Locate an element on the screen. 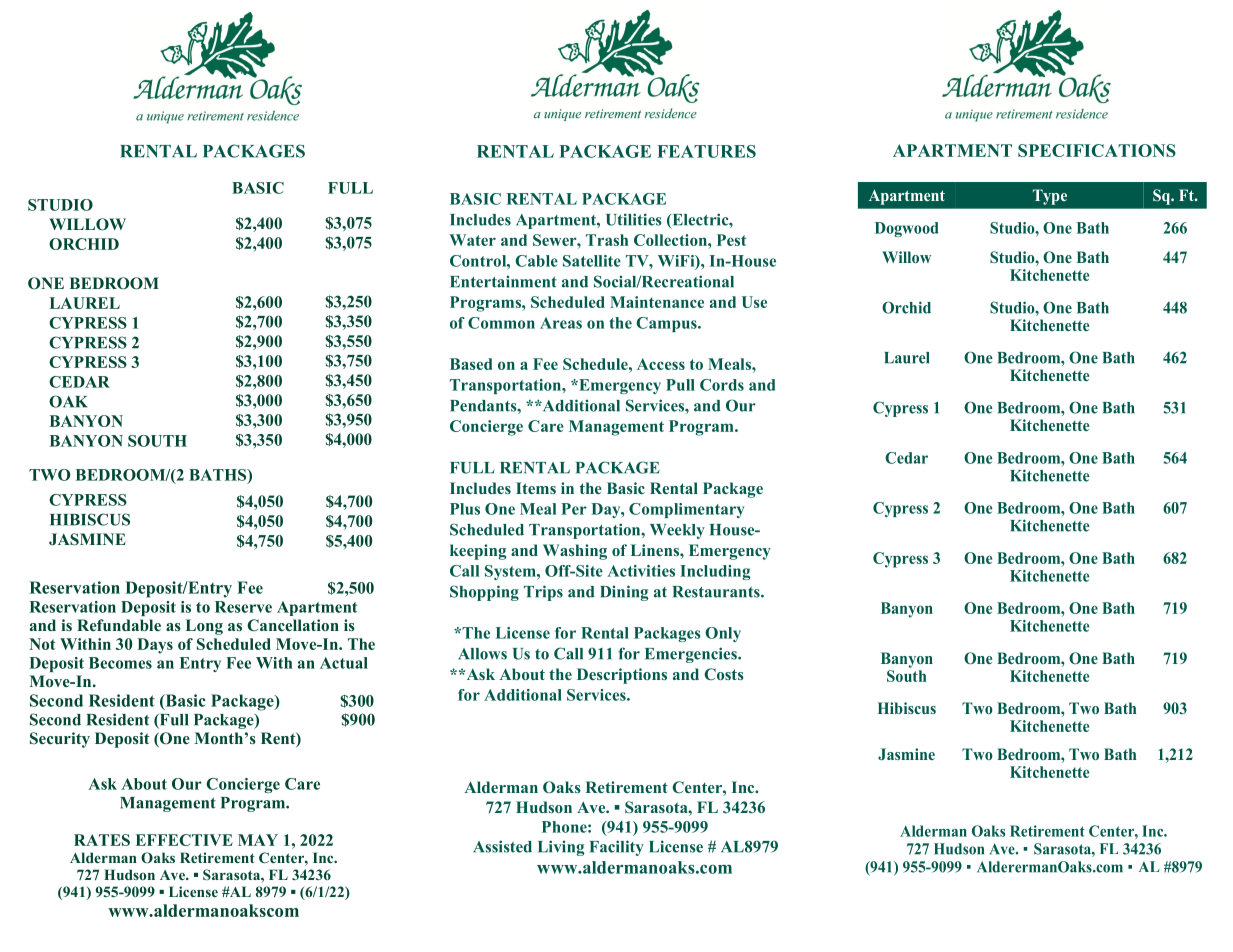  Complimentary is located at coordinates (686, 510).
